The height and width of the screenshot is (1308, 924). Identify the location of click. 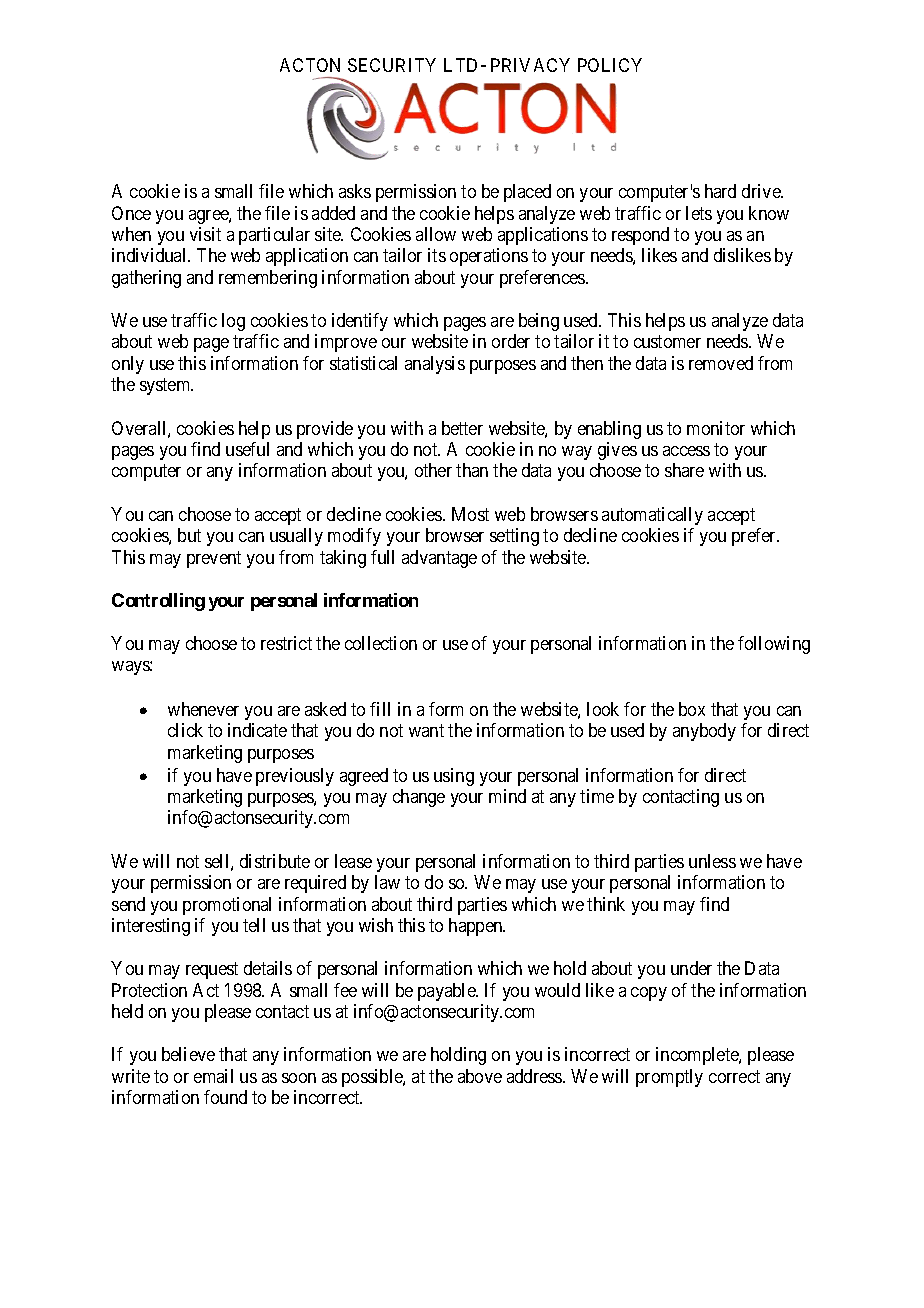
(185, 730).
